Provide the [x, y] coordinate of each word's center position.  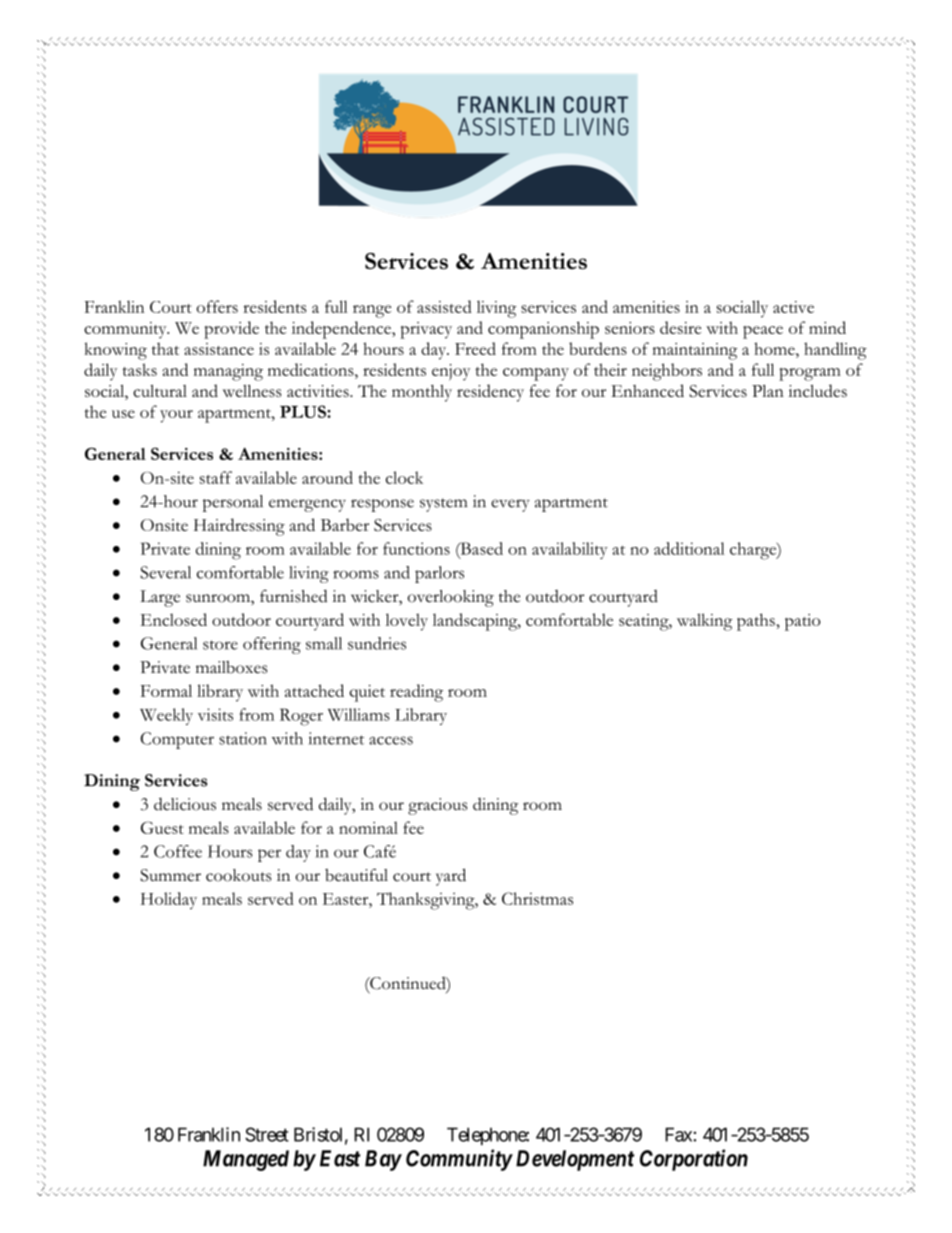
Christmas [537, 898]
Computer [177, 740]
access [391, 740]
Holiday [169, 900]
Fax [679, 1134]
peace [763, 332]
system [443, 505]
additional [689, 548]
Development [575, 1160]
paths [757, 622]
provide [231, 330]
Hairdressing [239, 527]
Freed [475, 348]
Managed [246, 1160]
